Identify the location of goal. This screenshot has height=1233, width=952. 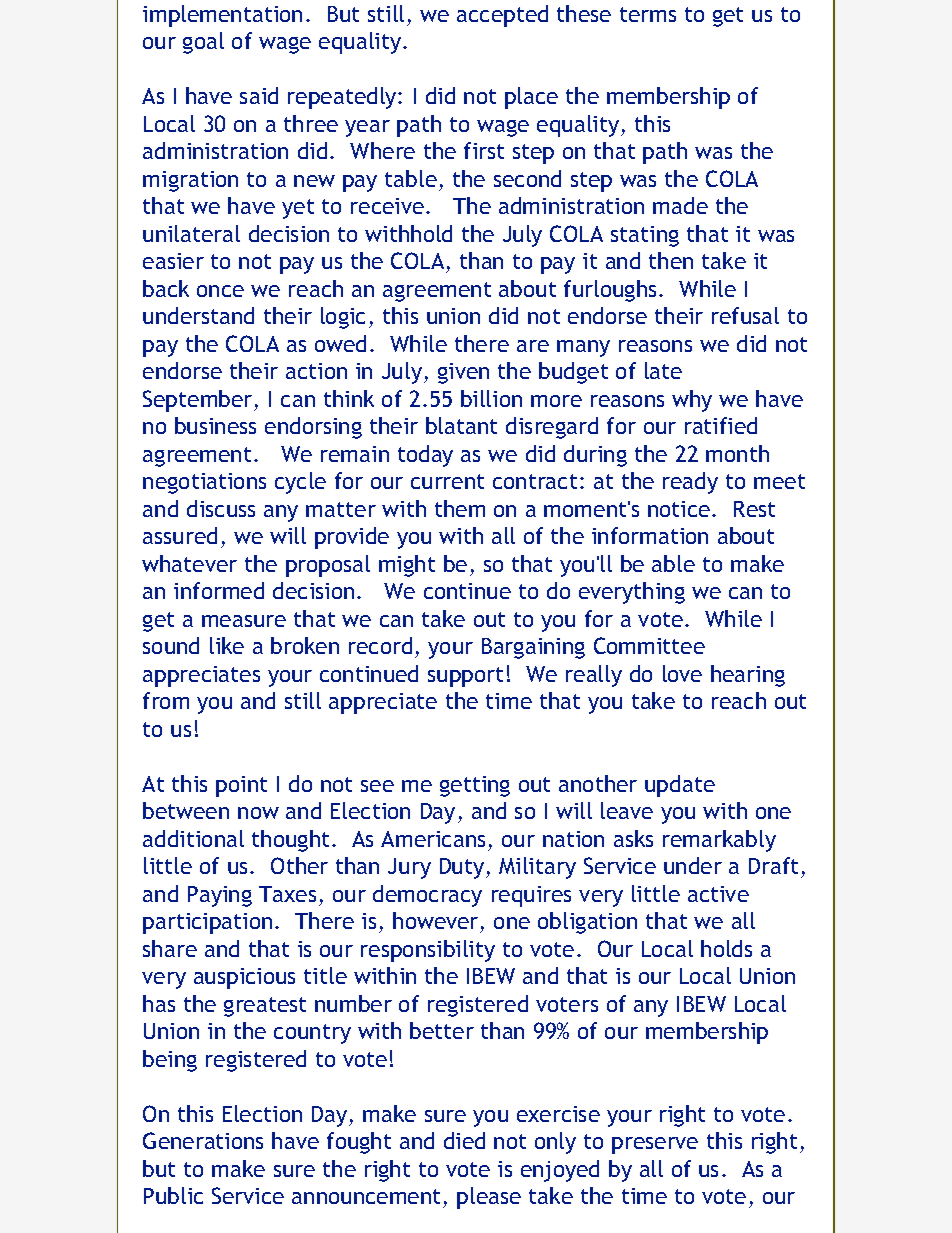
(203, 43).
